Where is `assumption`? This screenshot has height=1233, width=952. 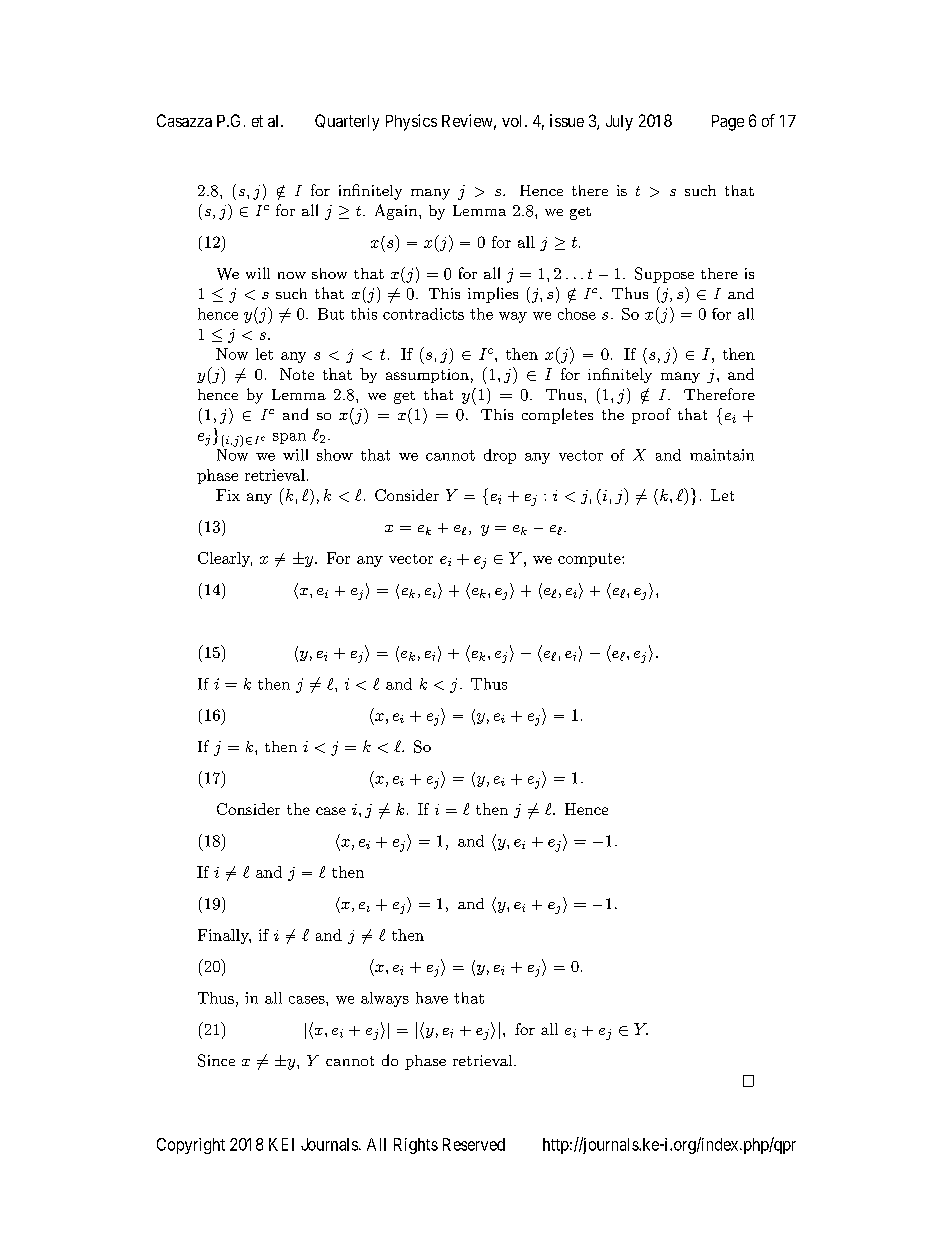 assumption is located at coordinates (427, 376).
